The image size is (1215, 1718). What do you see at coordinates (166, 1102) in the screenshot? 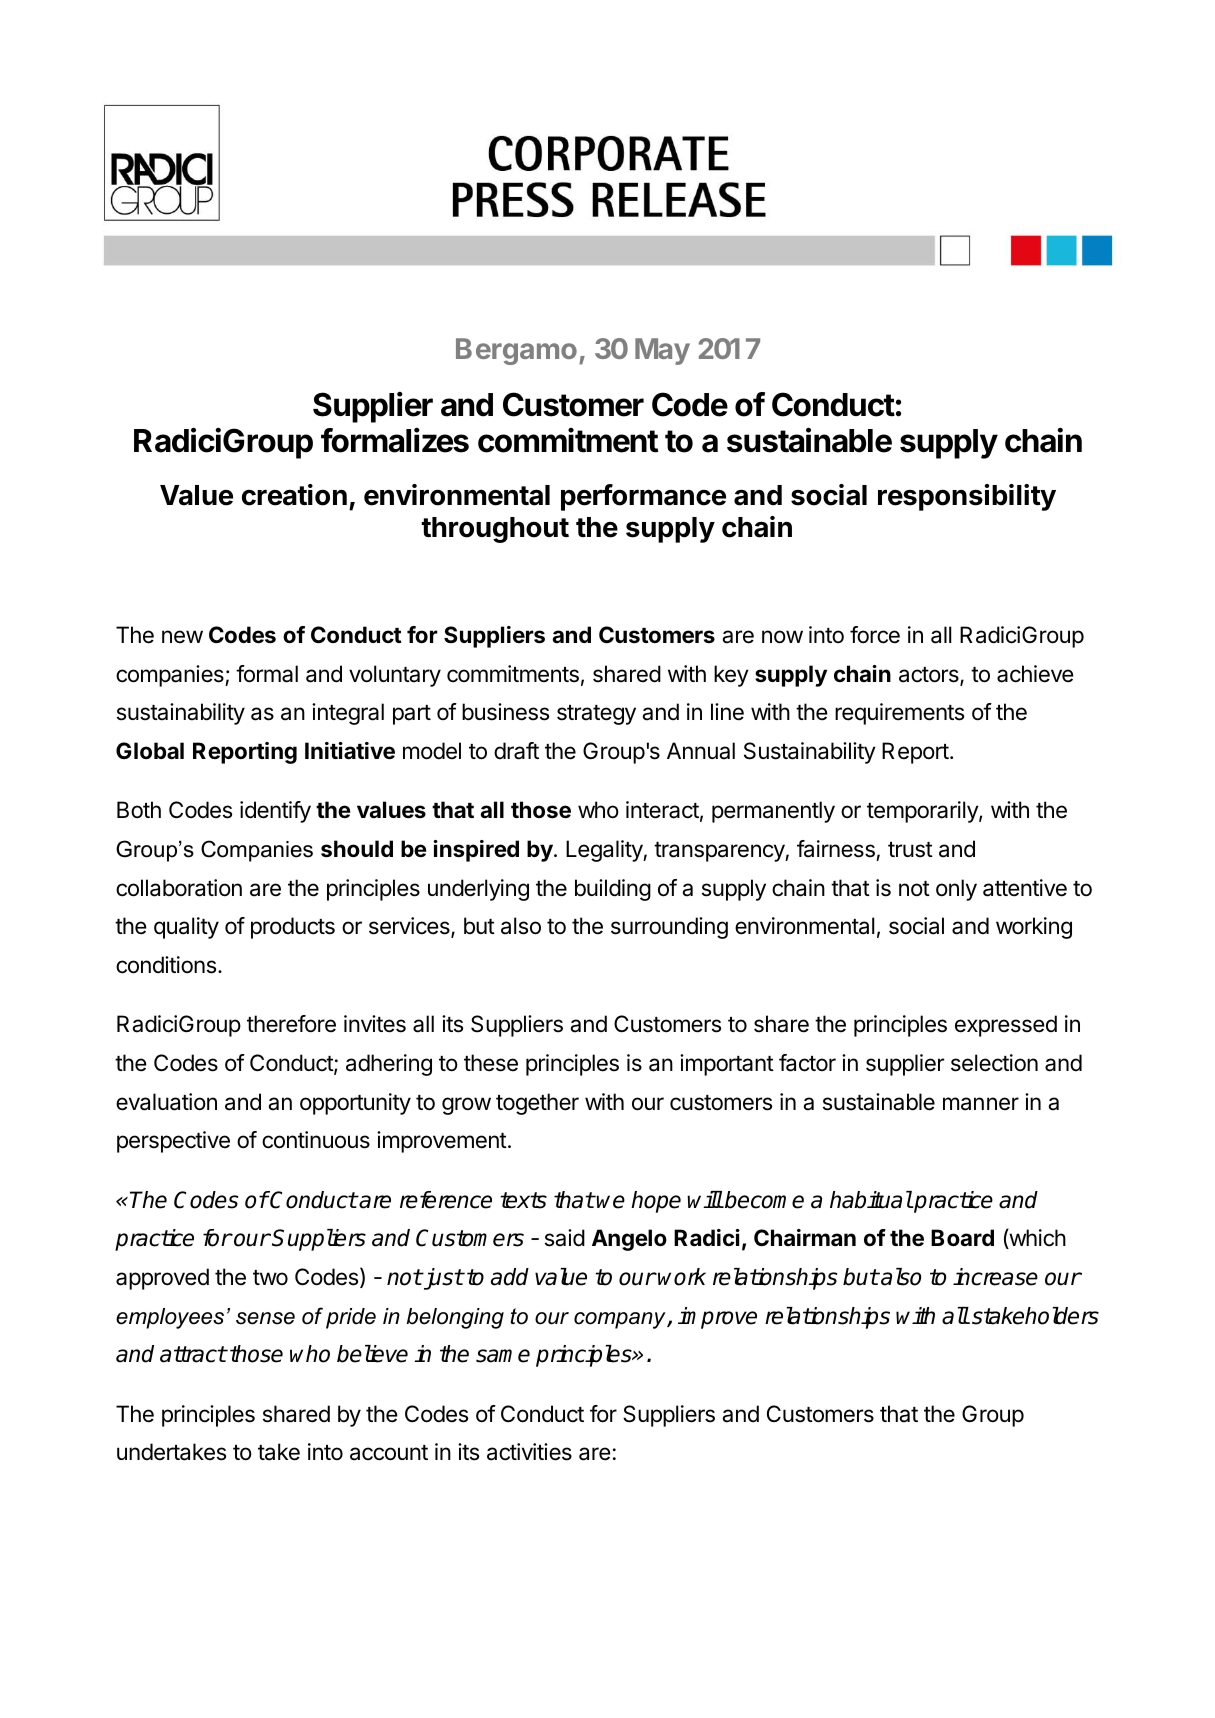
I see `evaluation` at bounding box center [166, 1102].
